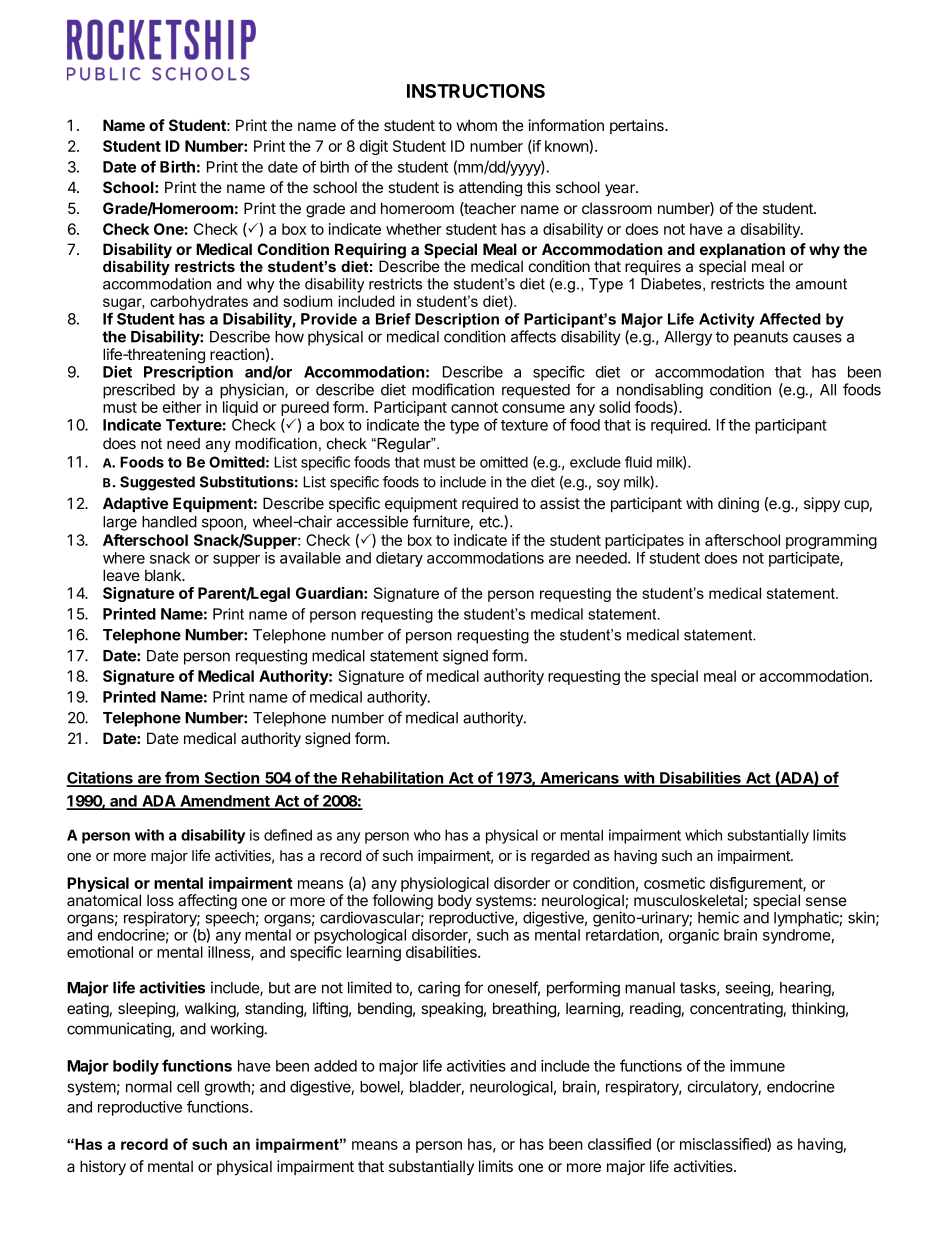 The image size is (952, 1233). Describe the element at coordinates (638, 126) in the screenshot. I see `pertains` at that location.
